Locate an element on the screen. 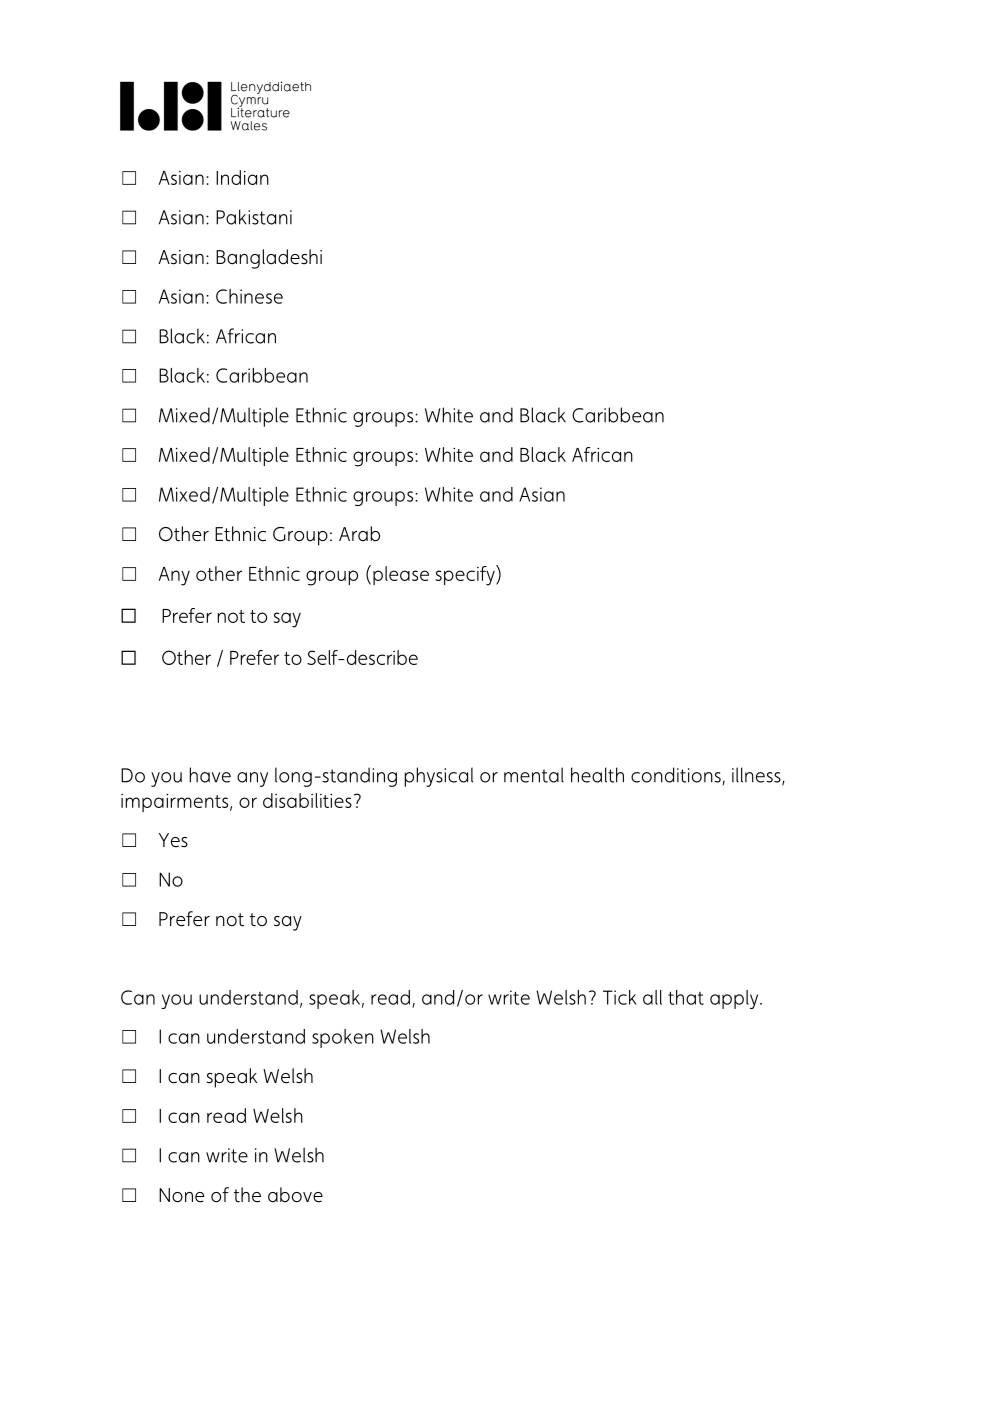  specify is located at coordinates (466, 575).
